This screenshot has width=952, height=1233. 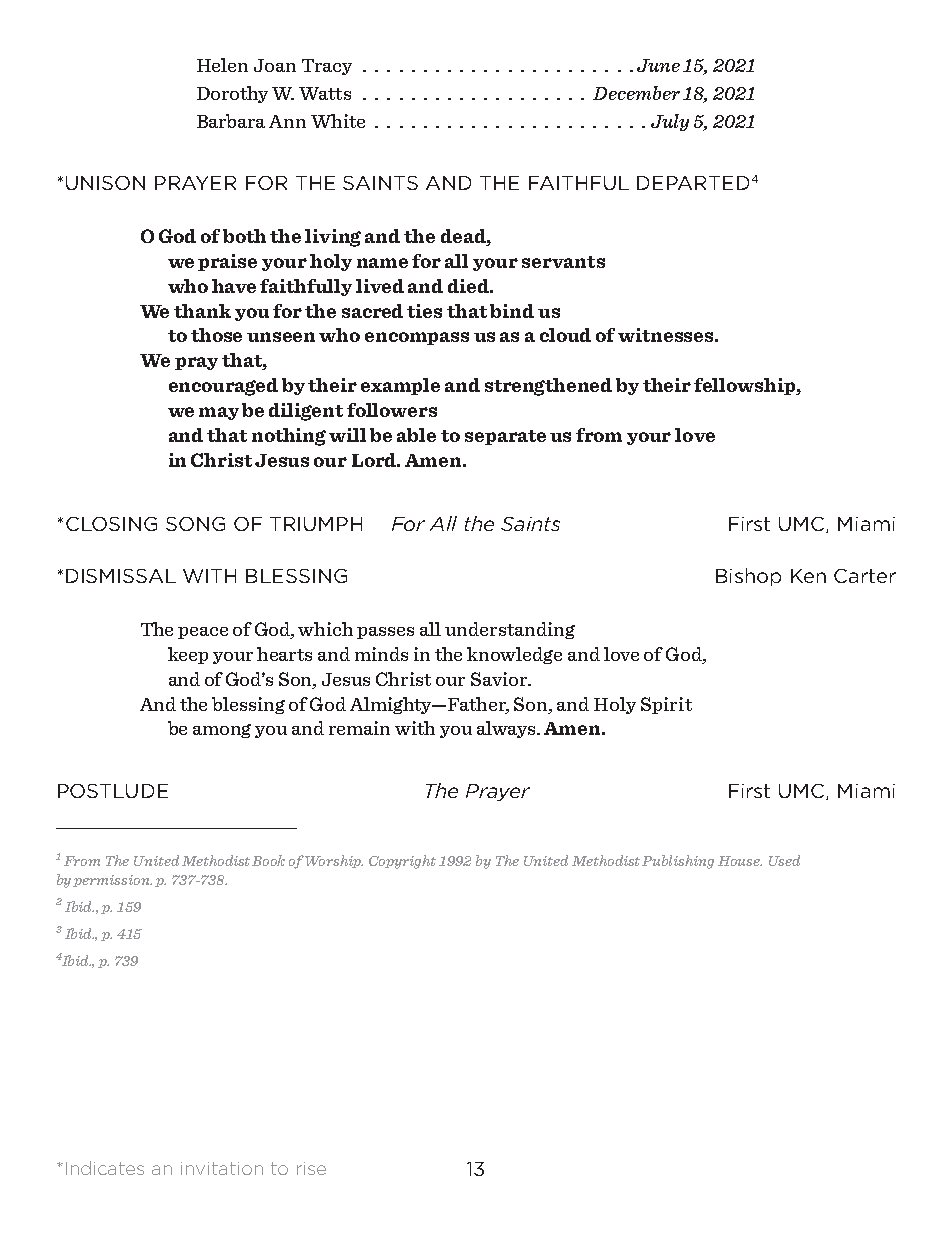 What do you see at coordinates (670, 122) in the screenshot?
I see `July` at bounding box center [670, 122].
